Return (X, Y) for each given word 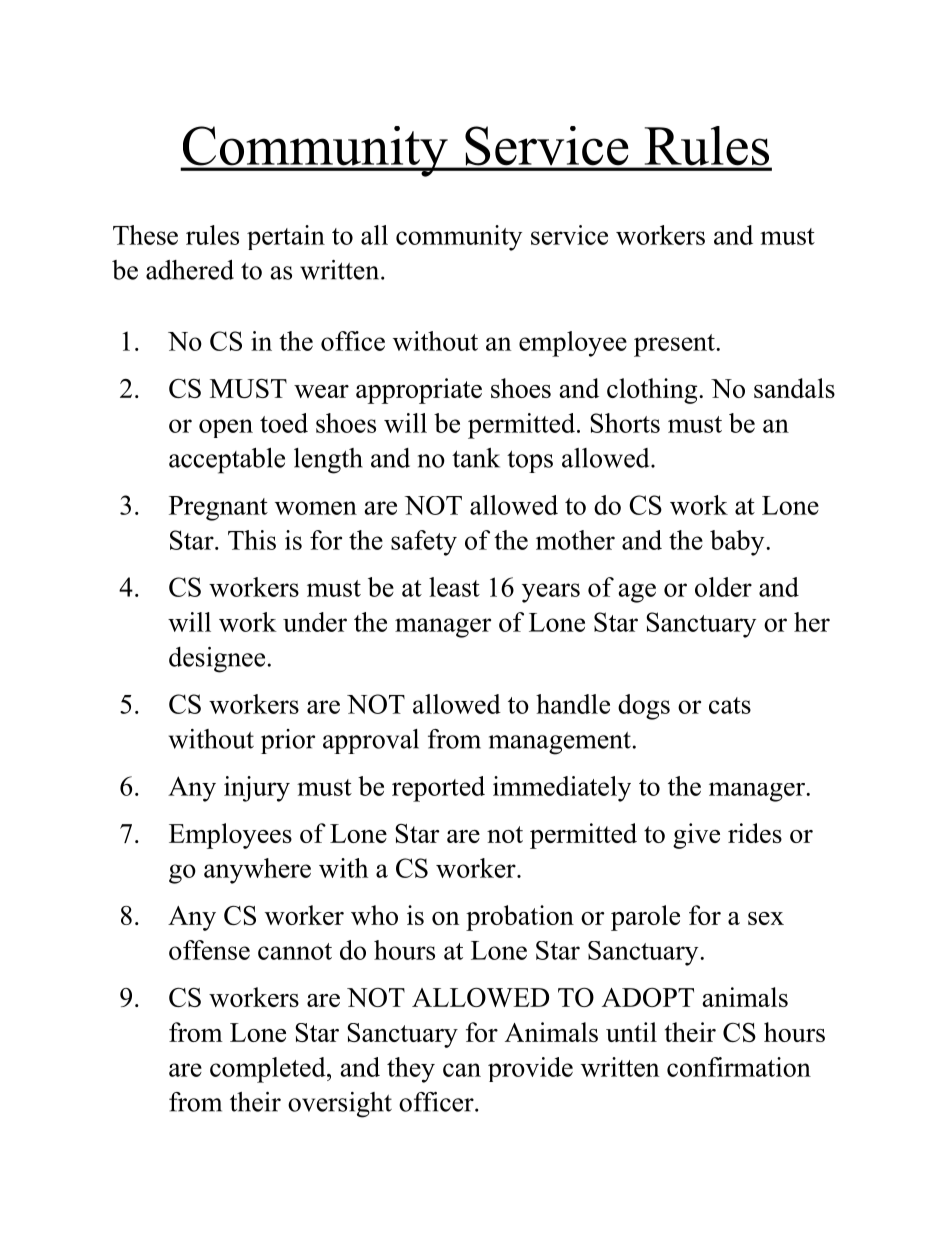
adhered (190, 270)
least (454, 587)
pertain (286, 237)
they (411, 1070)
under (315, 622)
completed (269, 1070)
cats (730, 705)
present (675, 345)
